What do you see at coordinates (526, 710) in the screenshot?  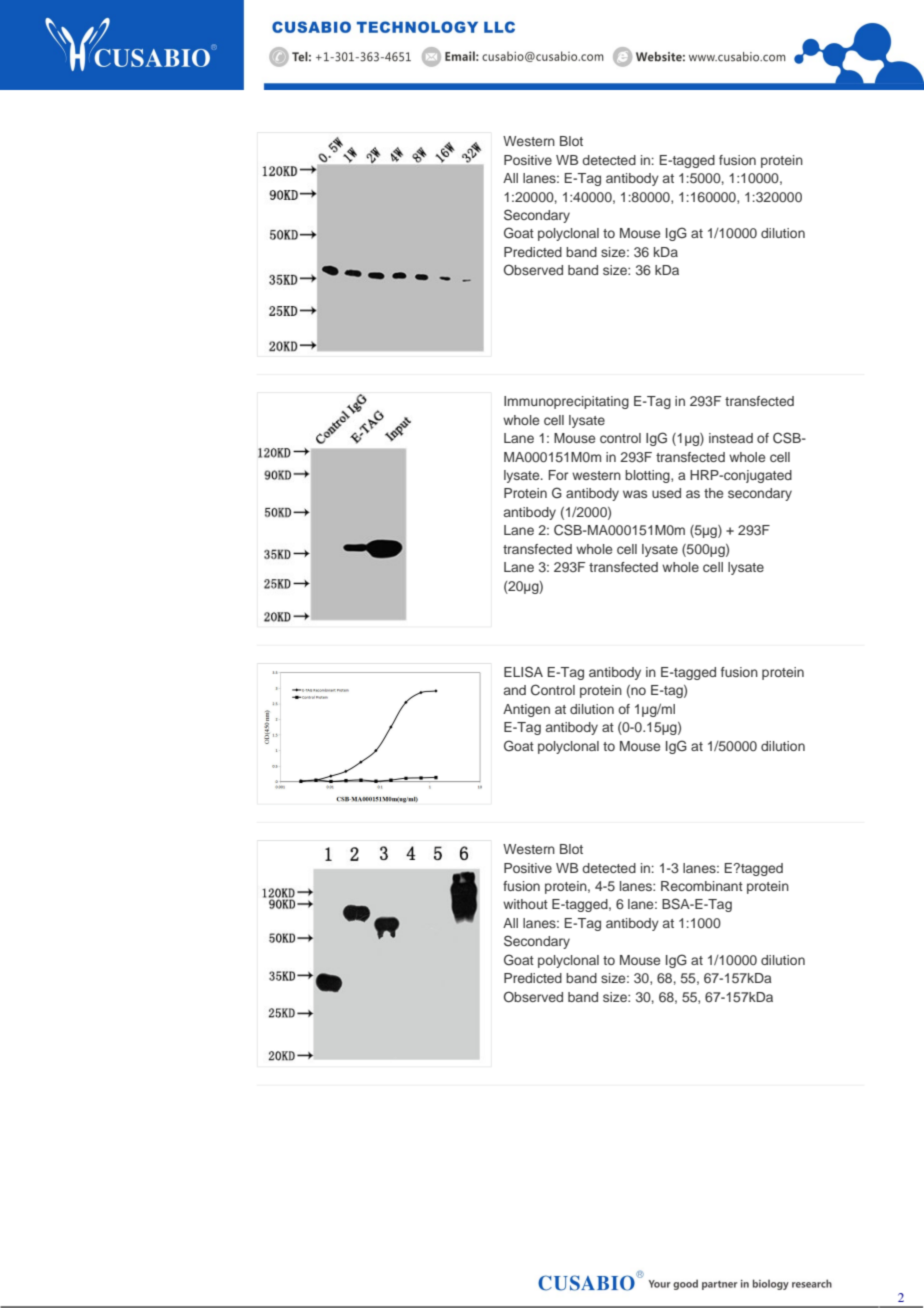 I see `Antigen` at bounding box center [526, 710].
